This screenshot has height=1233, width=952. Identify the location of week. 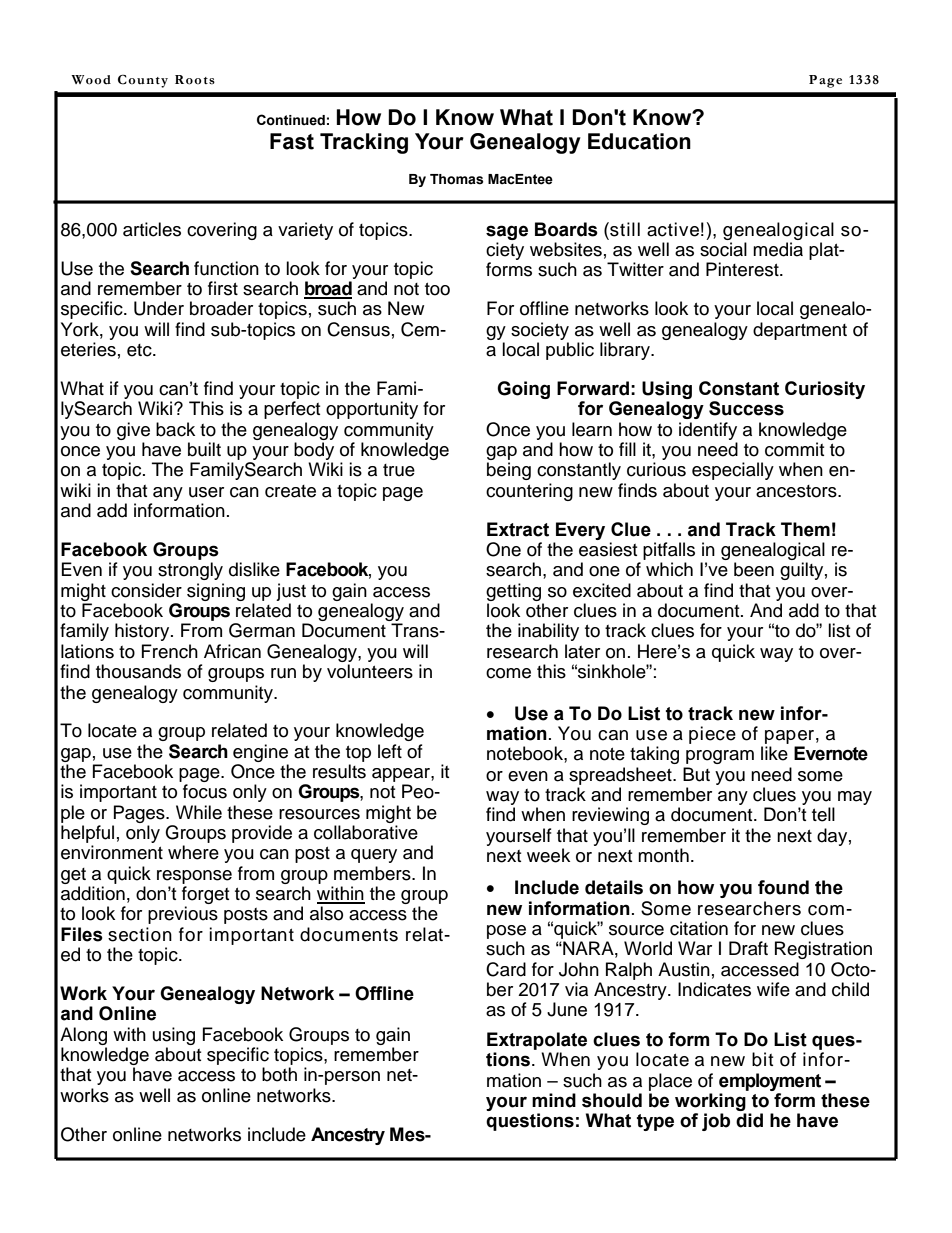
(548, 855).
